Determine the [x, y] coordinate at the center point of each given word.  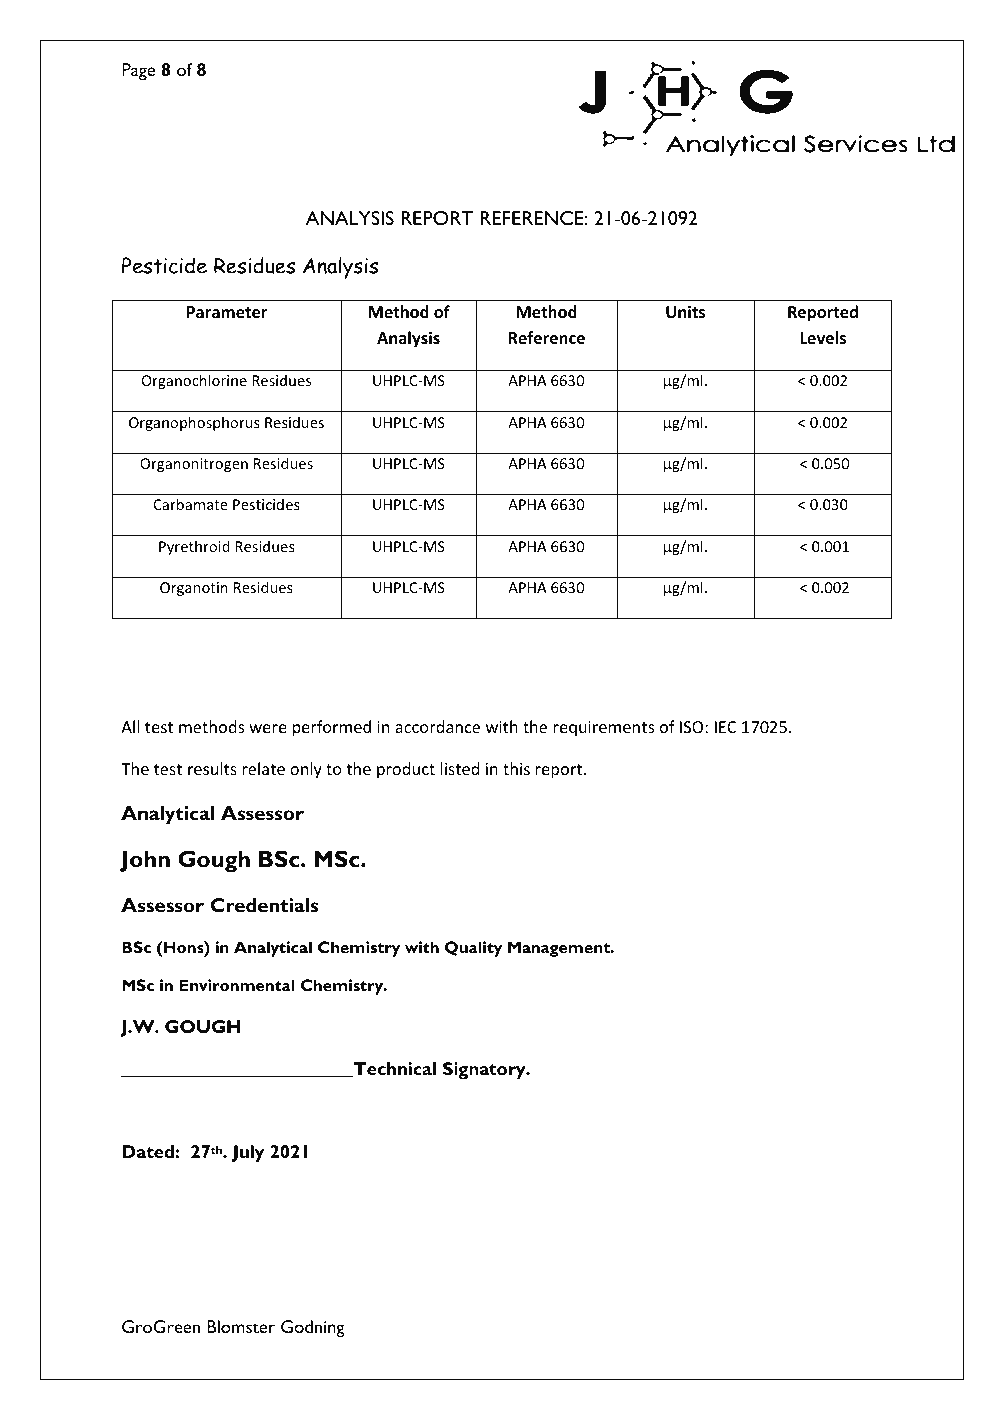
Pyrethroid [194, 547]
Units [685, 312]
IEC [725, 727]
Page [138, 72]
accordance [437, 726]
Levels [823, 338]
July [248, 1153]
